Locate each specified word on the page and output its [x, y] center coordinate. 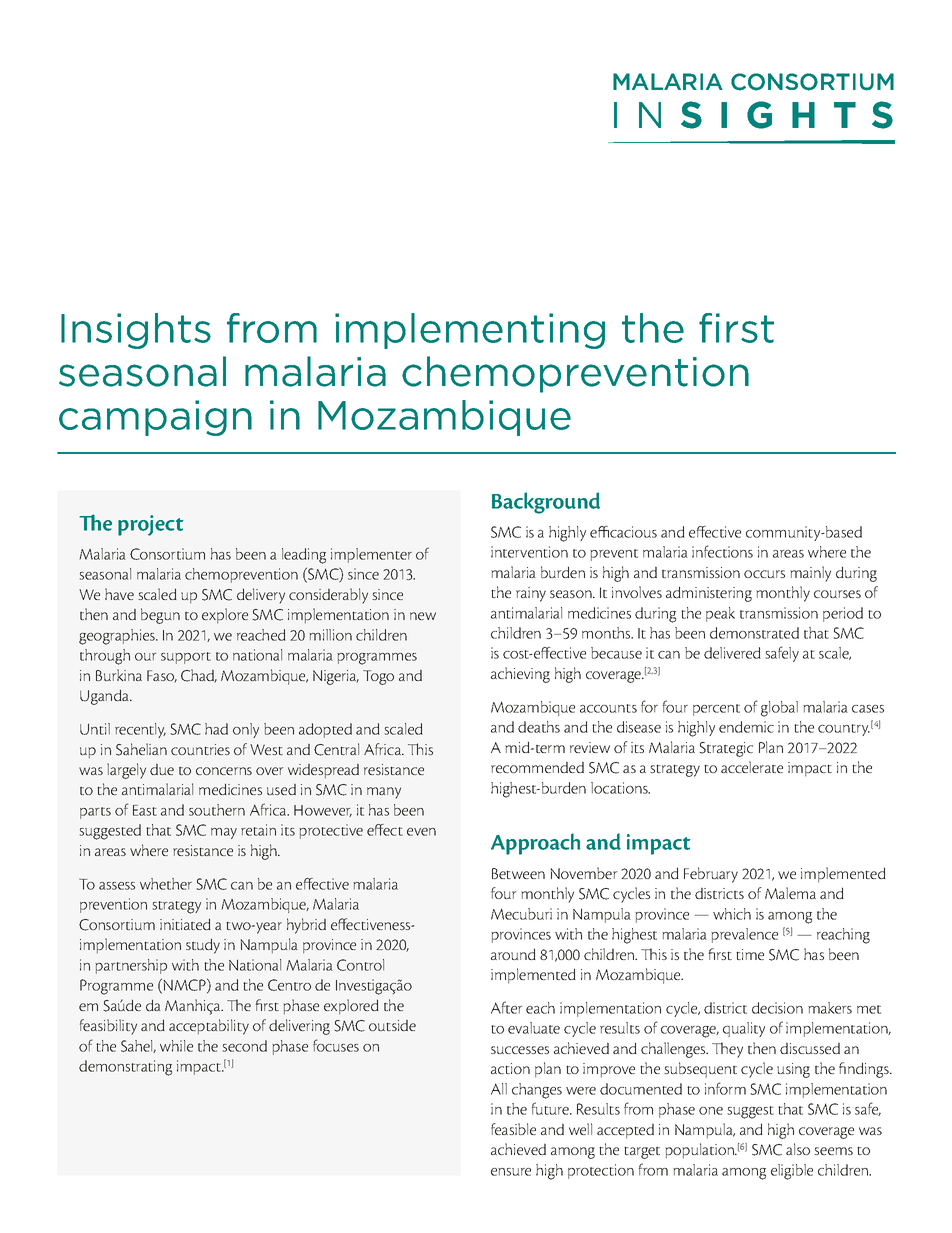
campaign [155, 418]
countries [200, 749]
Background [546, 503]
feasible [513, 1129]
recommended [537, 767]
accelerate [752, 767]
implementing [470, 331]
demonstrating [125, 1068]
